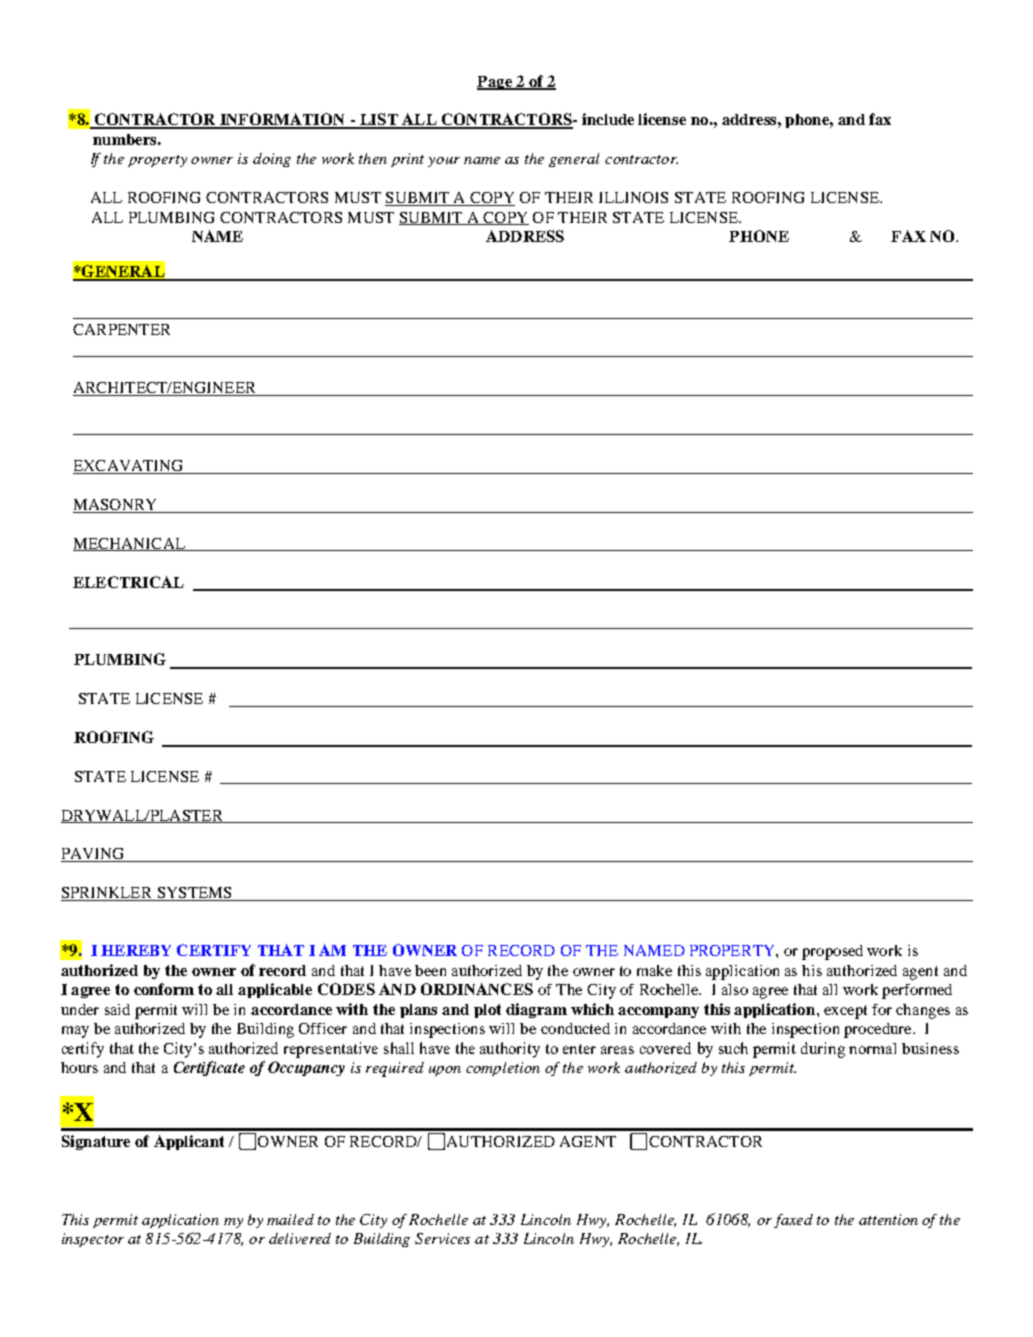  I want to click on Services, so click(442, 1238).
